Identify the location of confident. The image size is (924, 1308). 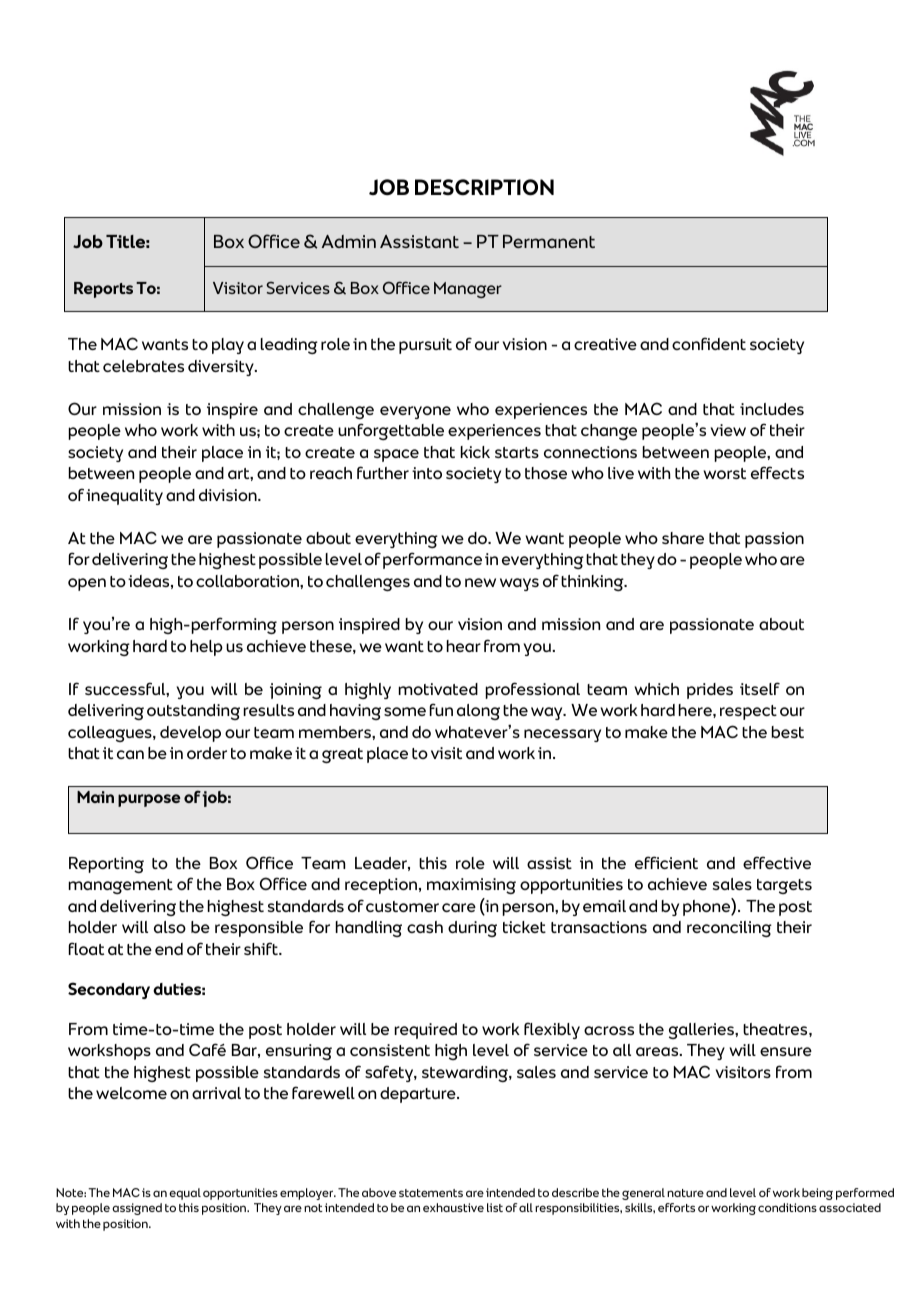
(709, 343).
